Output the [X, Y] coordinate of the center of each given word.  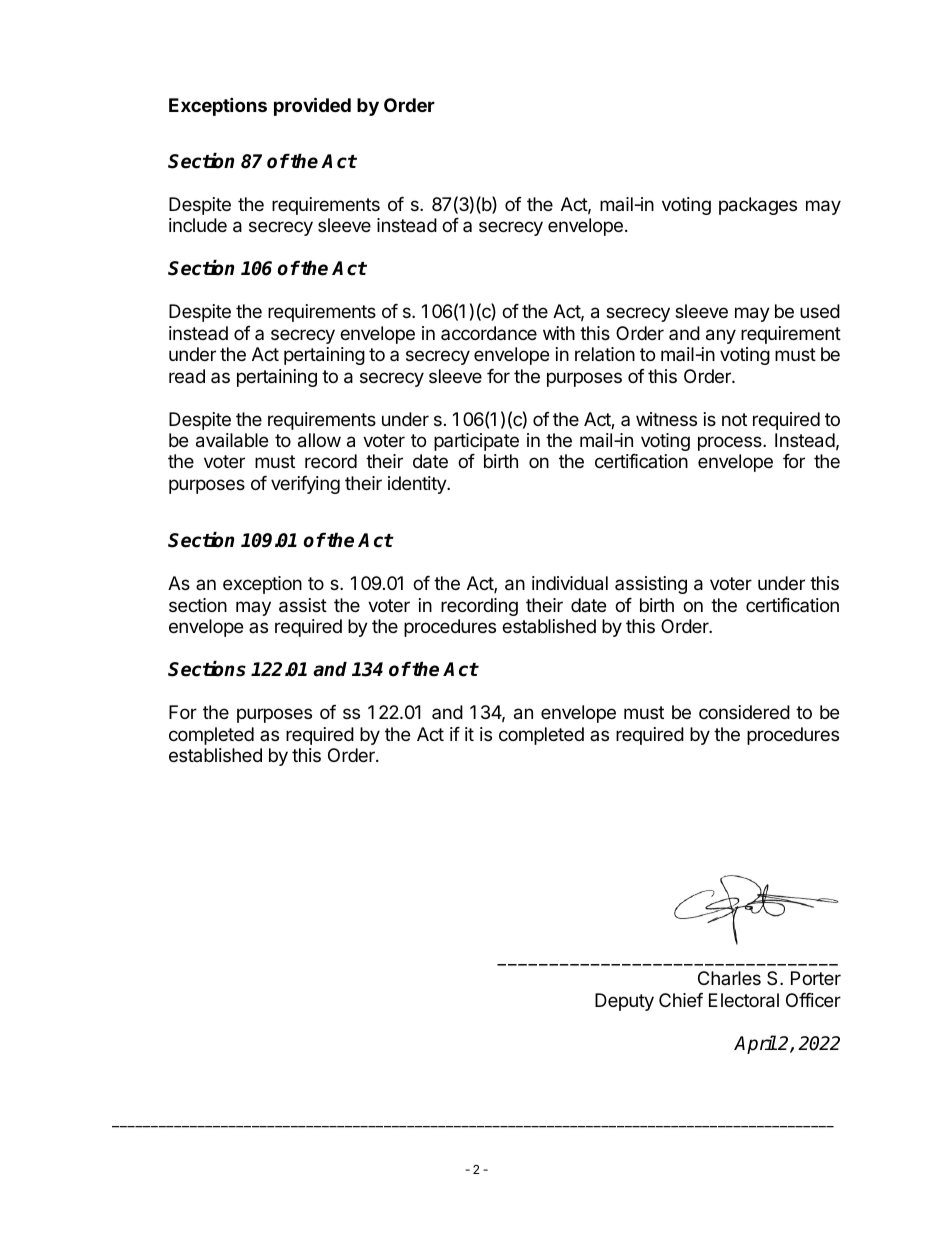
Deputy [624, 1002]
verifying [305, 485]
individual [570, 583]
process [731, 443]
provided [312, 106]
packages [758, 206]
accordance [489, 333]
